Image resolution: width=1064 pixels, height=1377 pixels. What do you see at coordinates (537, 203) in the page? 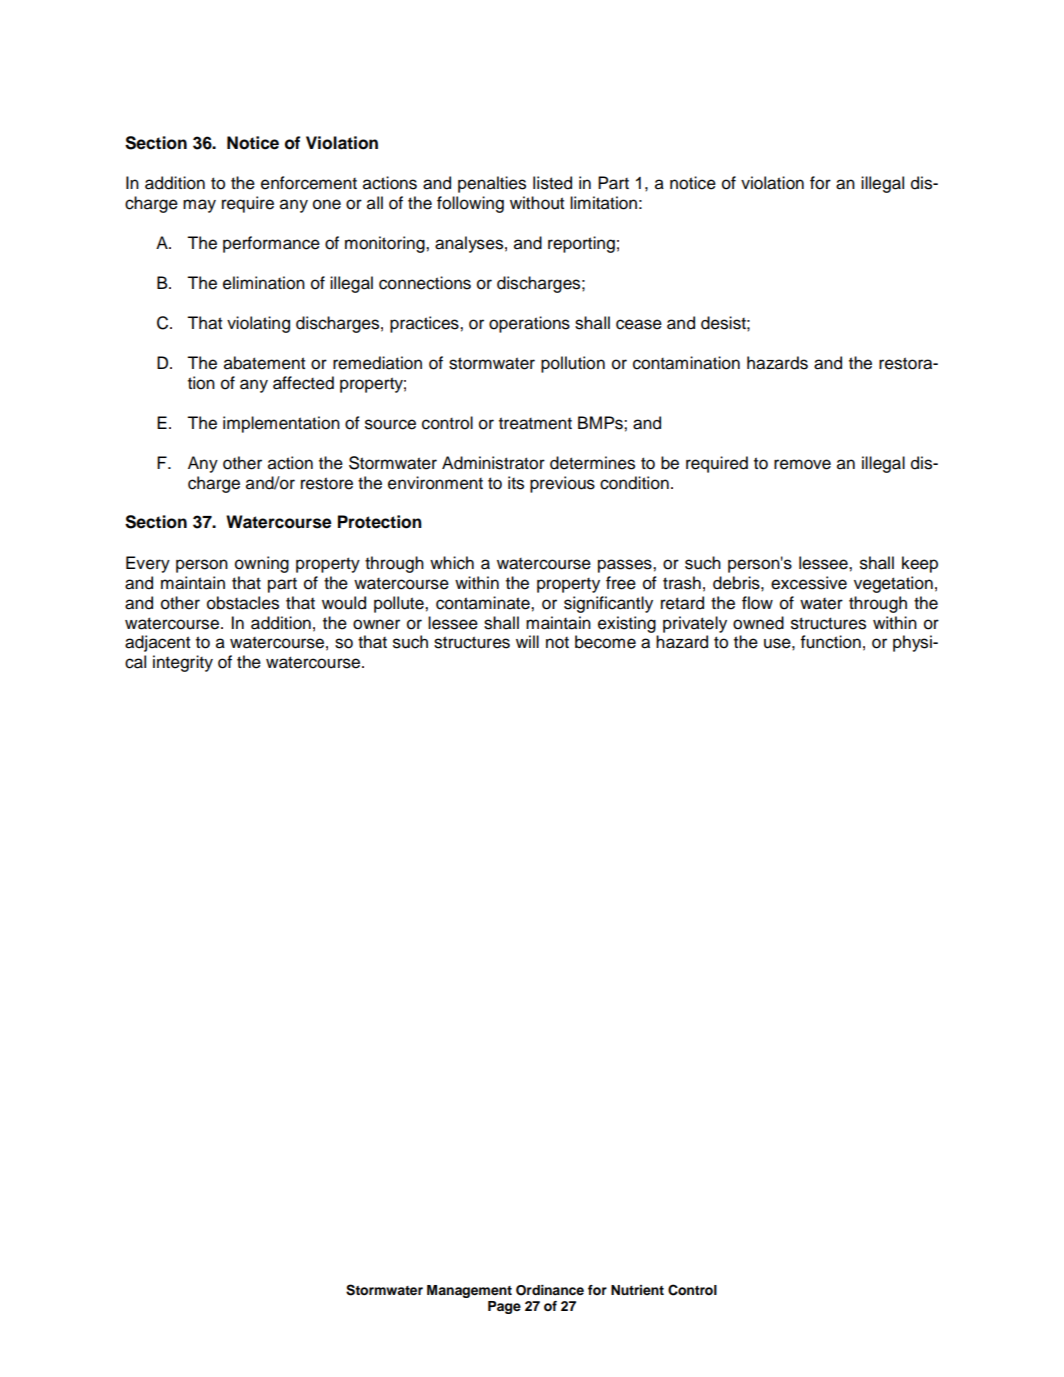
I see `without` at bounding box center [537, 203].
